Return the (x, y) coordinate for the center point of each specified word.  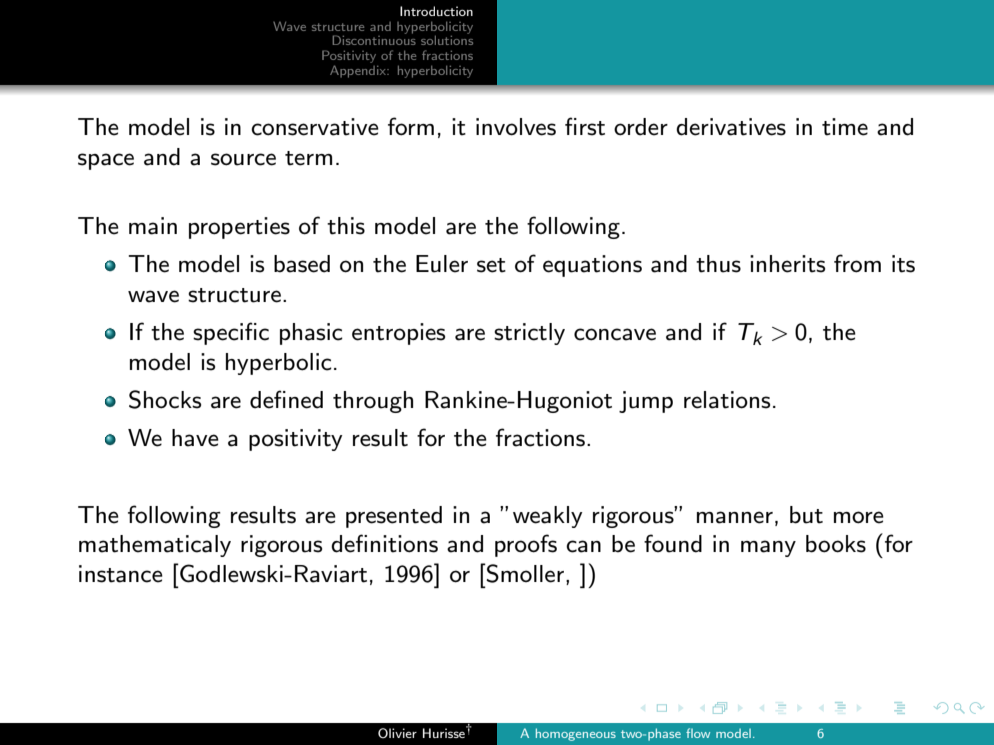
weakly (548, 517)
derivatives (731, 127)
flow (698, 733)
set (491, 265)
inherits (787, 264)
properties (239, 228)
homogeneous (576, 734)
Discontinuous (374, 39)
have (195, 438)
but (806, 515)
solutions (447, 39)
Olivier (397, 733)
